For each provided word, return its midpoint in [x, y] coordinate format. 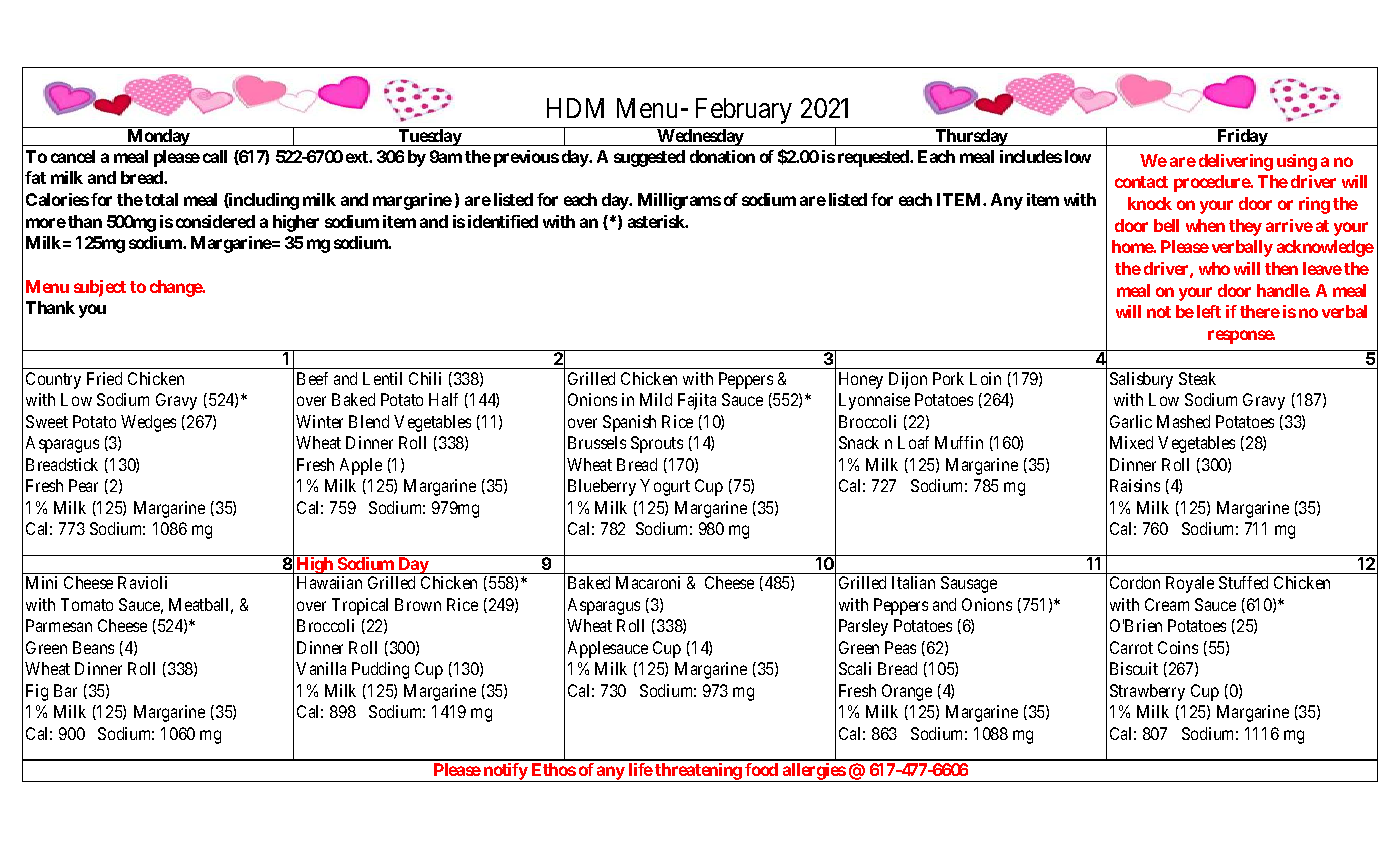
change [177, 288]
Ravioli [142, 582]
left [1209, 311]
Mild [656, 399]
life [641, 769]
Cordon [1135, 582]
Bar [65, 690]
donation [722, 156]
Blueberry [602, 487]
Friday [1242, 137]
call [215, 156]
